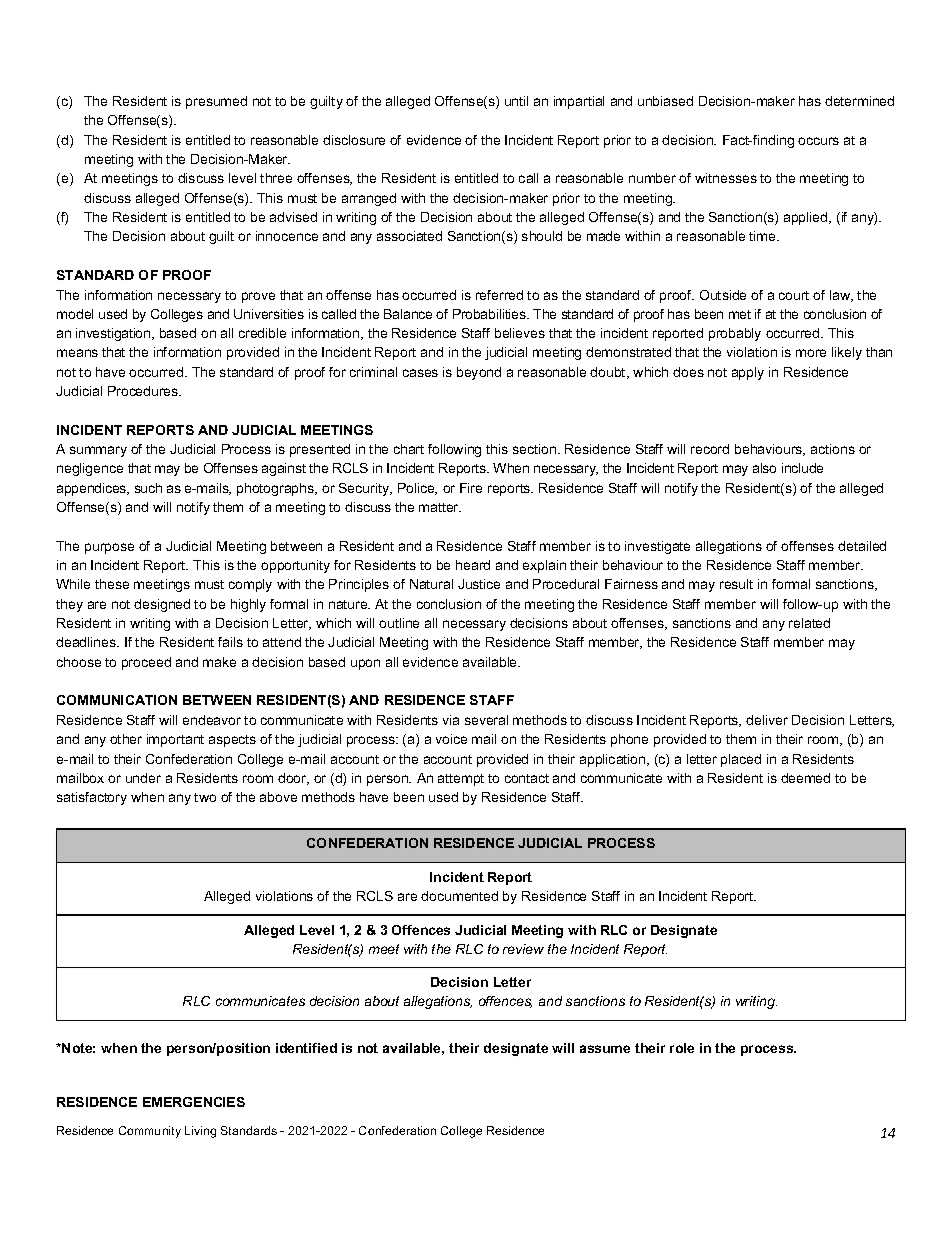 This document has width=952, height=1233. Describe the element at coordinates (162, 605) in the document. I see `designed` at that location.
